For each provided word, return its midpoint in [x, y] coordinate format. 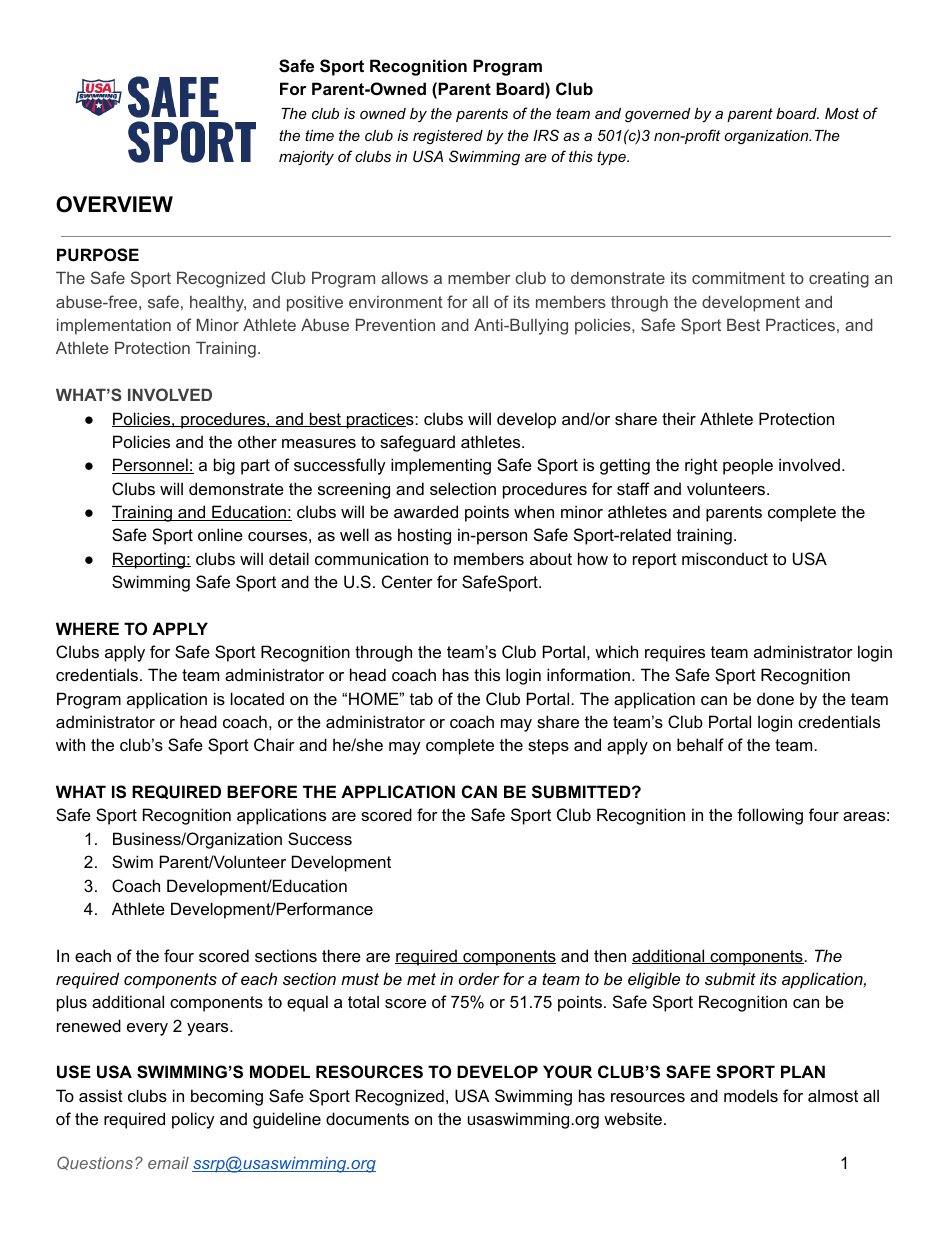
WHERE [87, 628]
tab [421, 698]
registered [448, 137]
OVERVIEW [114, 204]
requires [675, 653]
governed [657, 115]
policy [193, 1120]
